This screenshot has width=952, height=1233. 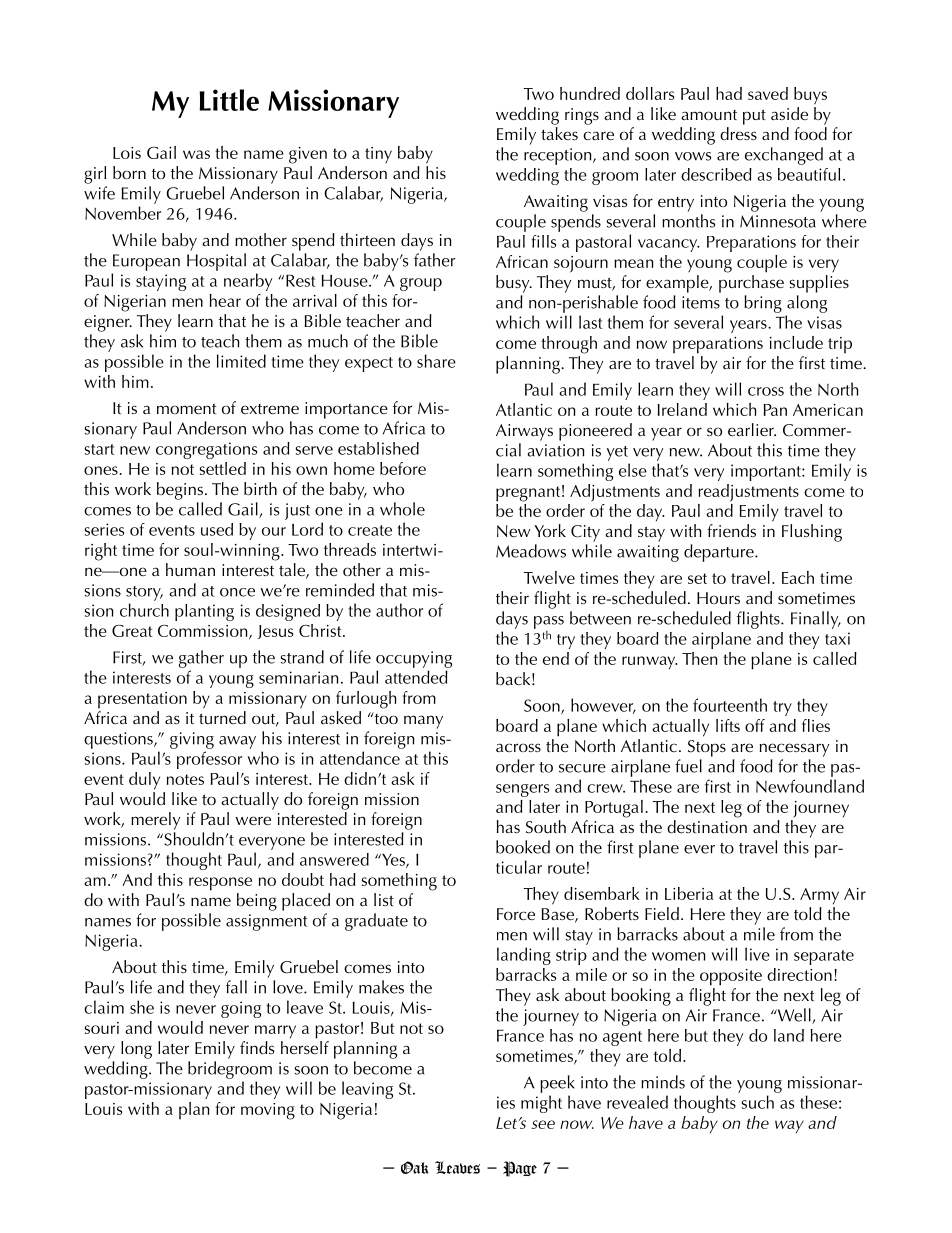 What do you see at coordinates (196, 154) in the screenshot?
I see `was` at bounding box center [196, 154].
